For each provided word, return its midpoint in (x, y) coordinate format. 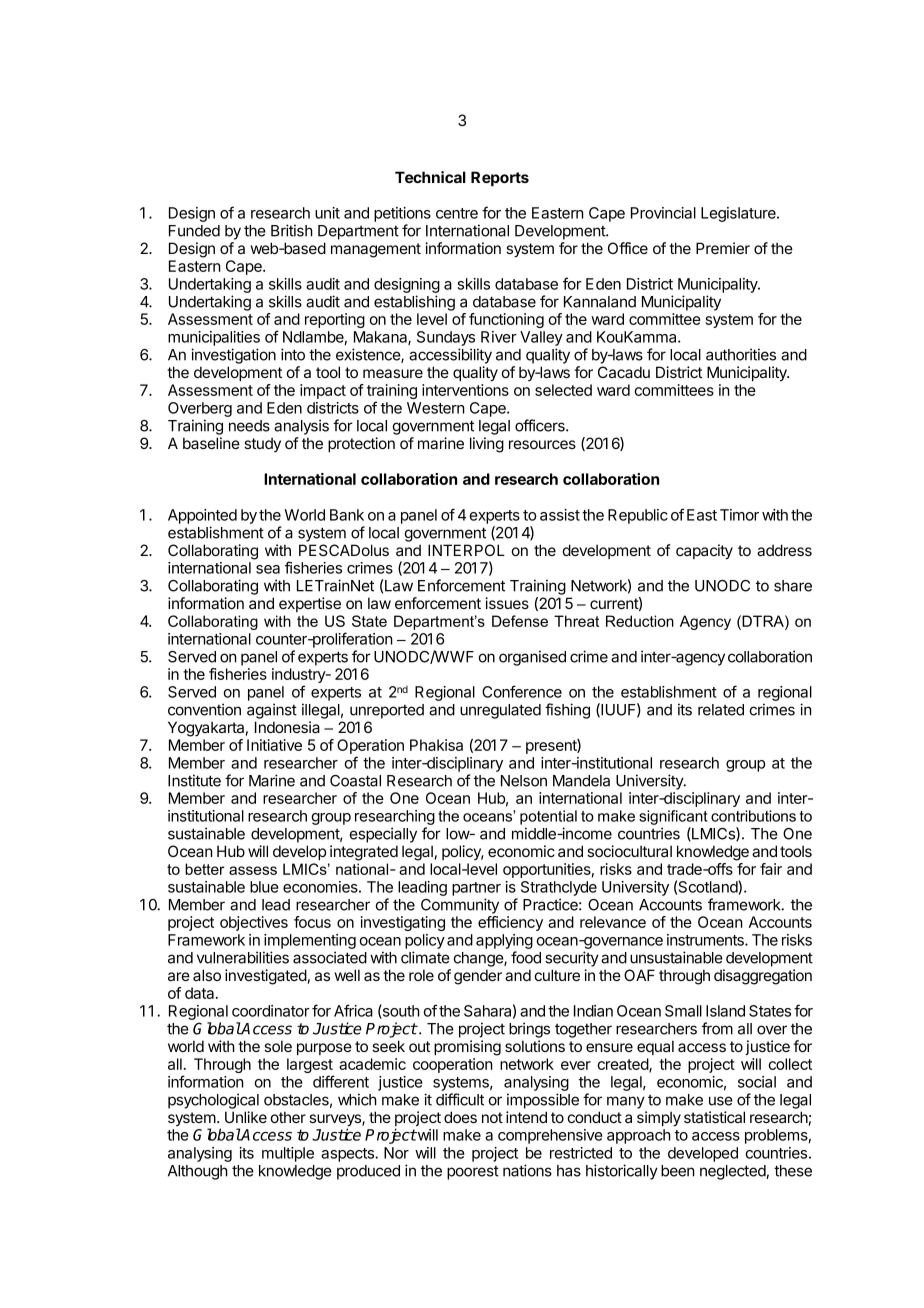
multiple (288, 1154)
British (292, 230)
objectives (254, 923)
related (721, 710)
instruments (706, 940)
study (262, 444)
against (272, 711)
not (492, 1117)
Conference (522, 691)
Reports (500, 178)
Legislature (739, 214)
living (487, 445)
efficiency (510, 923)
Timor (739, 515)
